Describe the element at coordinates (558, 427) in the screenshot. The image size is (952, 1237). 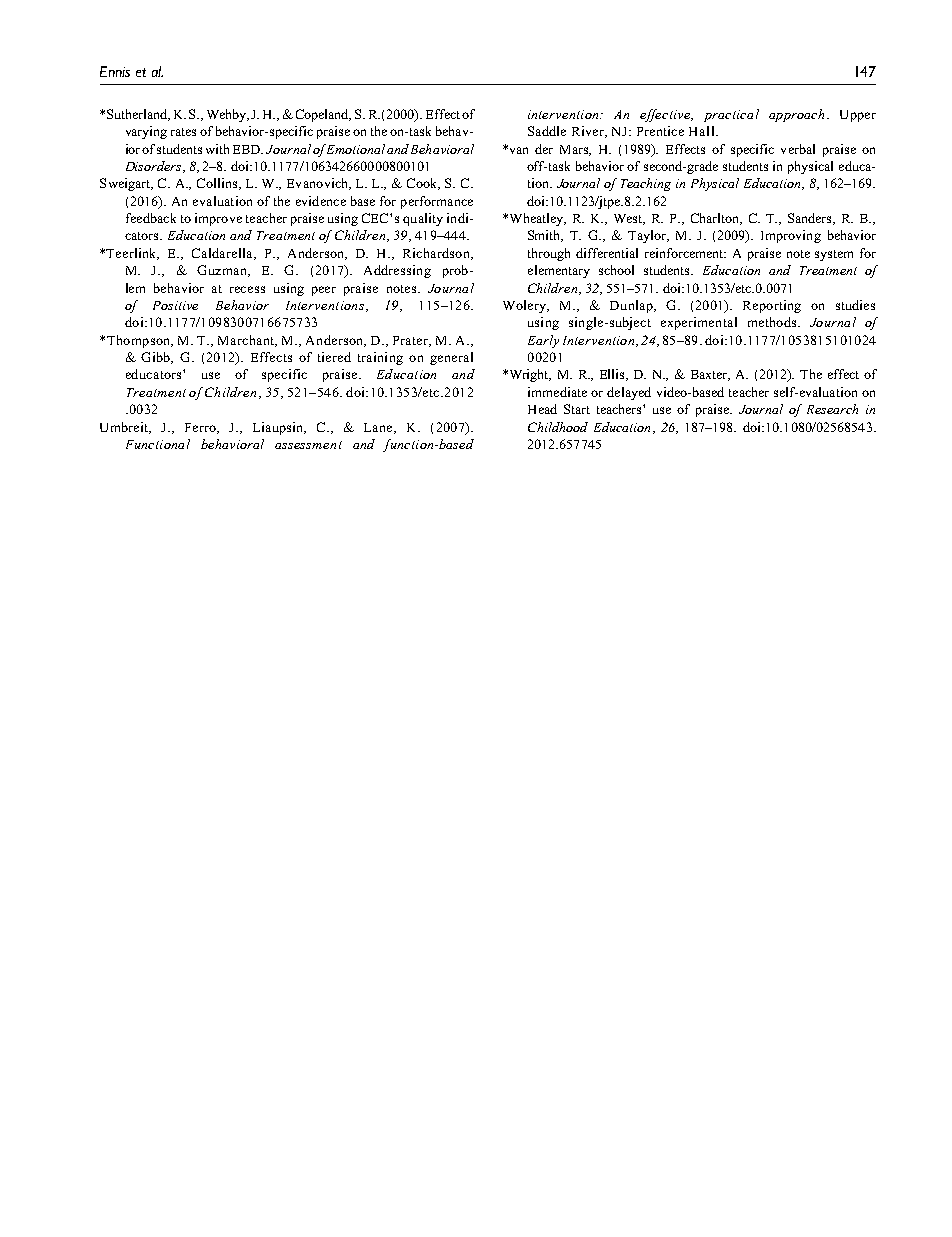
I see `Childhood` at that location.
